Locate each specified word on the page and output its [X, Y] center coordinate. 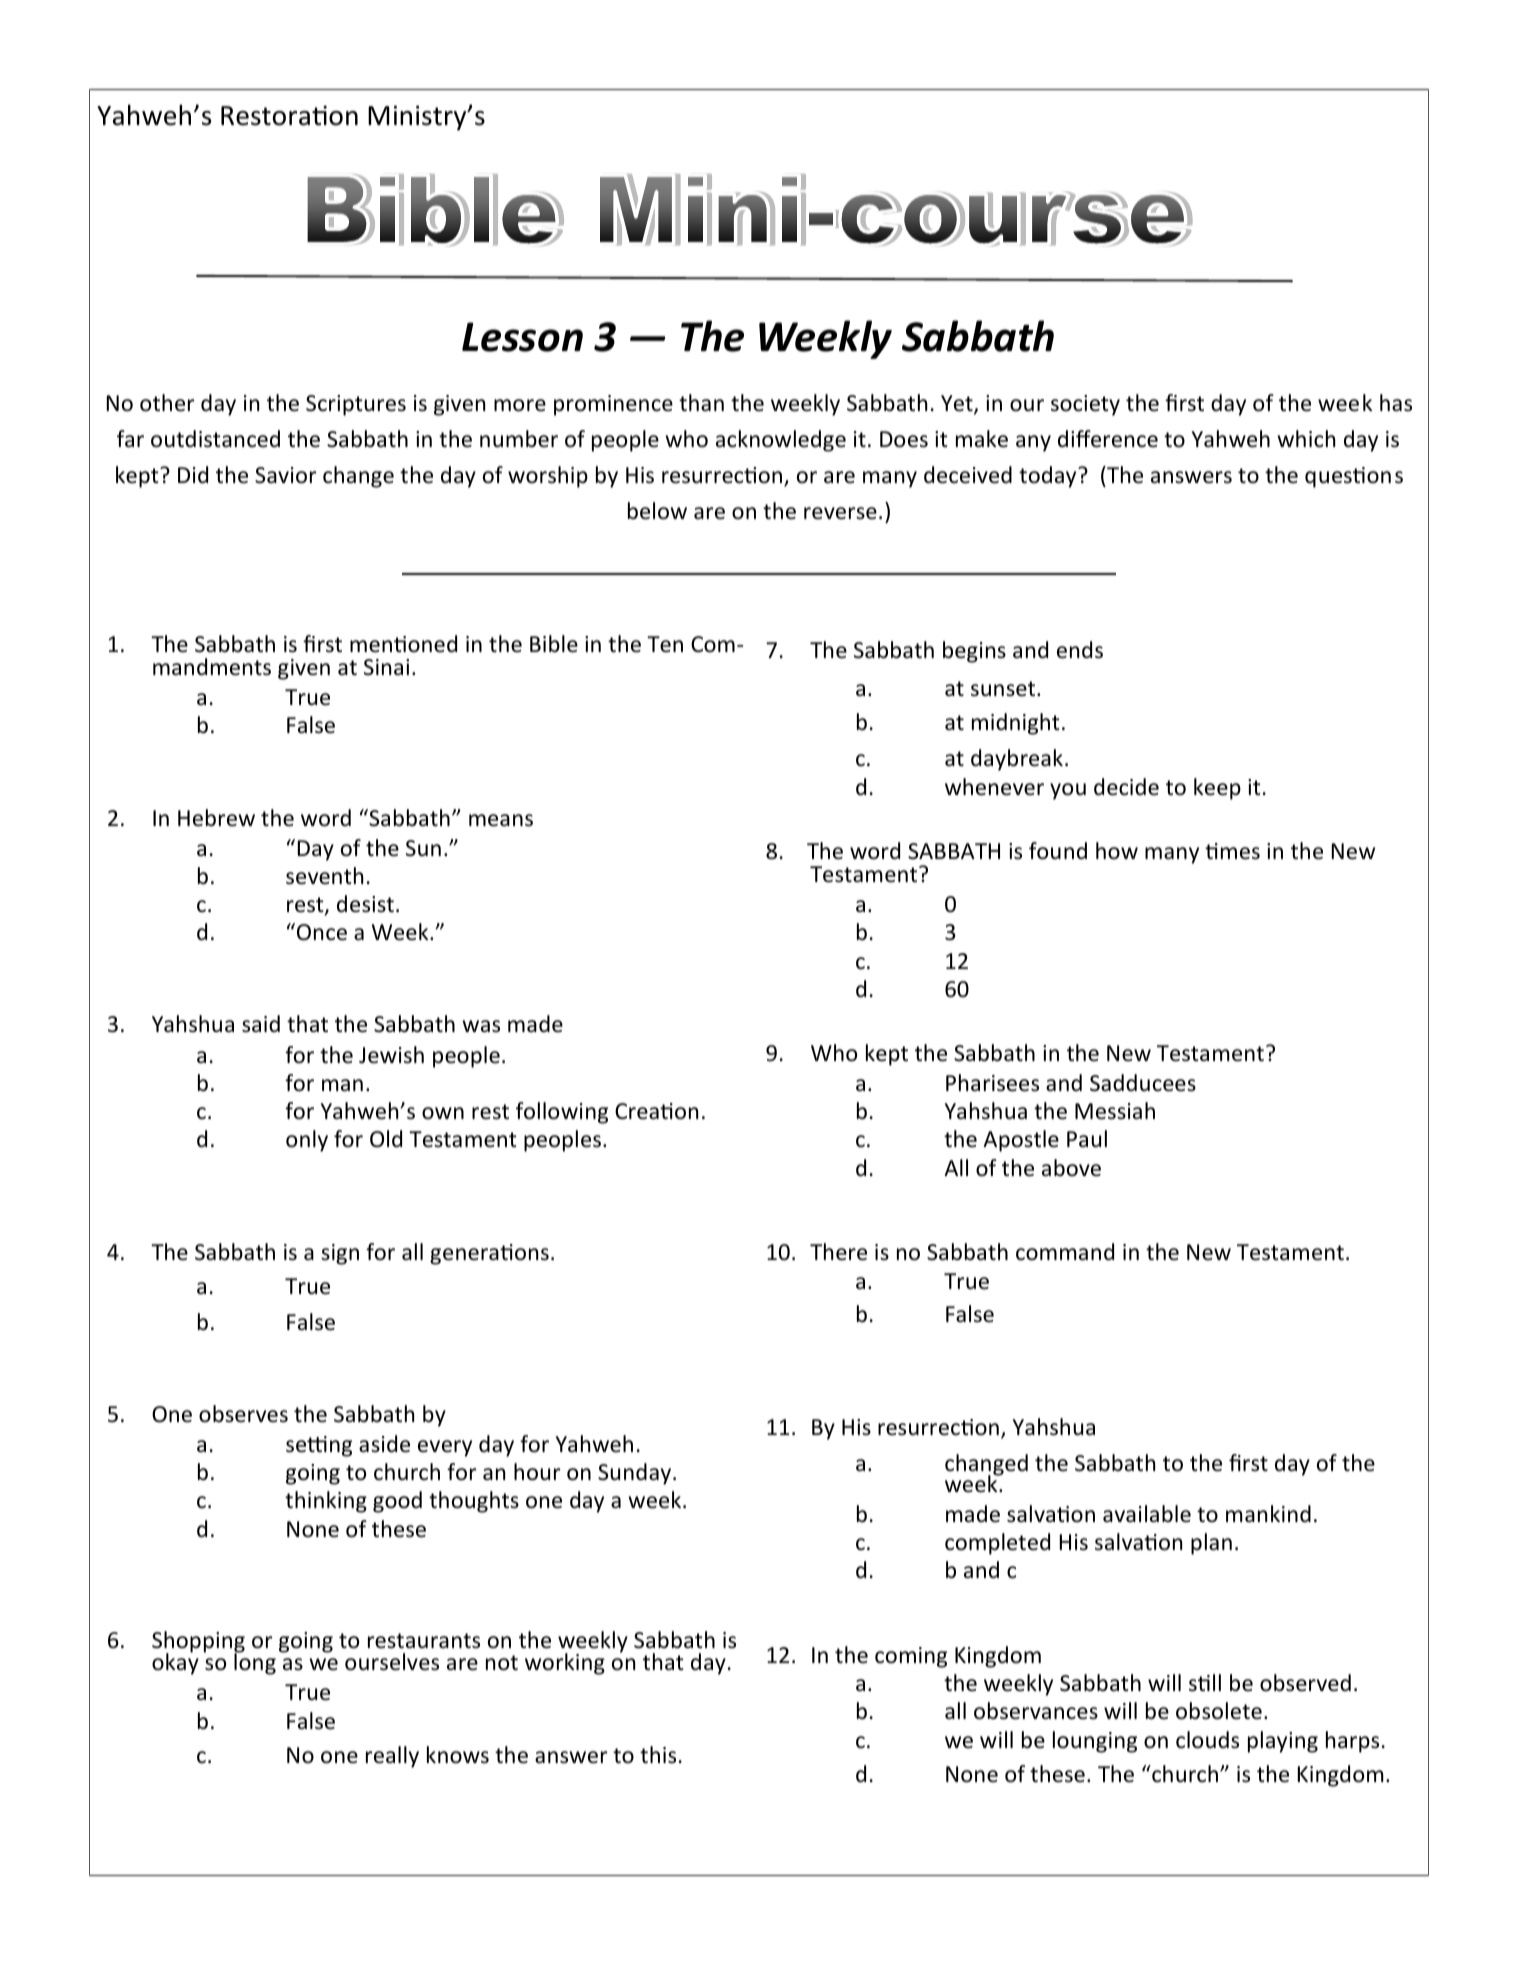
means [501, 820]
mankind [1268, 1514]
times [1232, 851]
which [1306, 439]
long [255, 1663]
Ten [665, 644]
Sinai [386, 667]
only [307, 1141]
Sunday [636, 1474]
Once [322, 932]
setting [319, 1446]
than [701, 403]
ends [1080, 650]
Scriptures [356, 405]
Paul [1087, 1139]
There [838, 1252]
